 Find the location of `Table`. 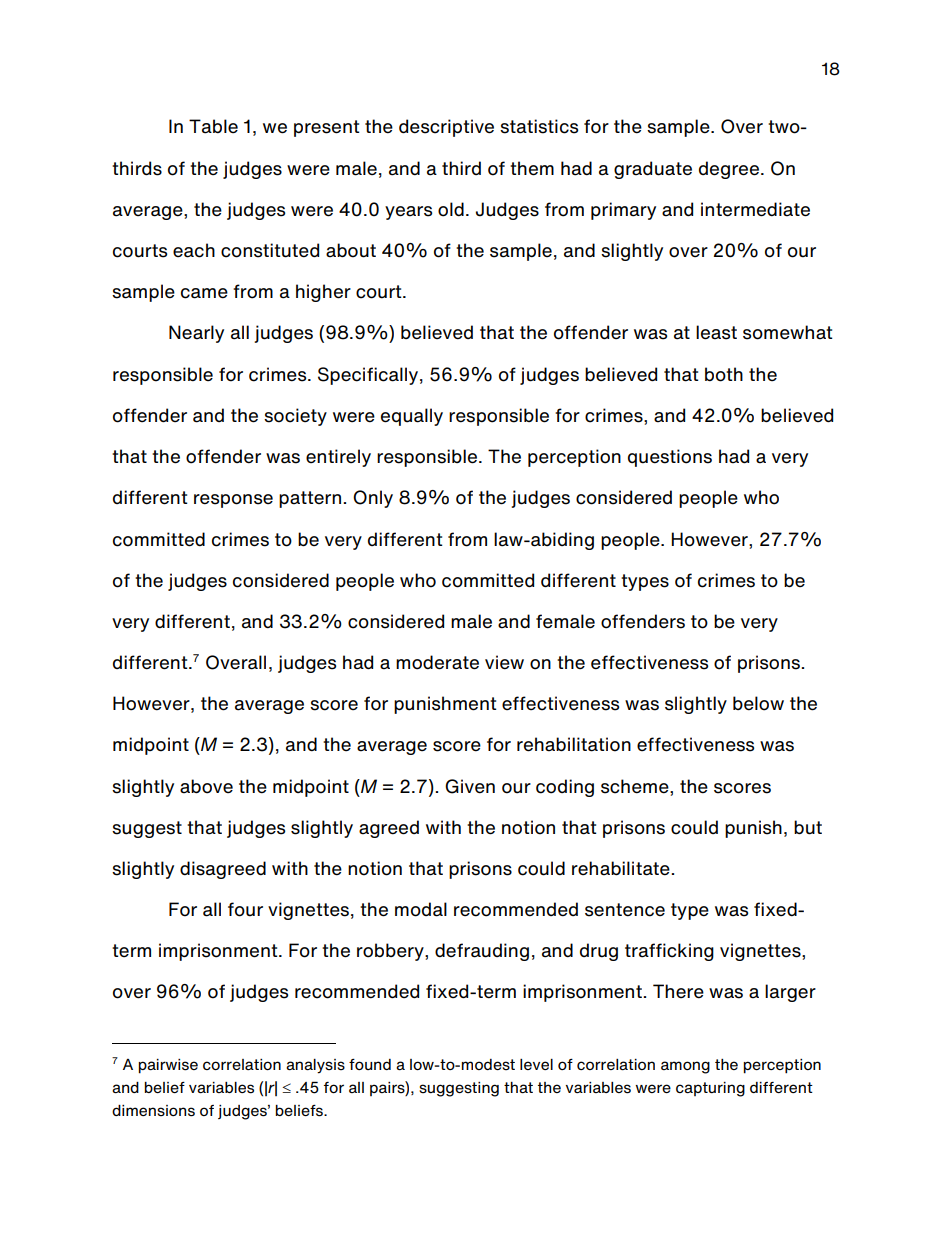

Table is located at coordinates (213, 126).
